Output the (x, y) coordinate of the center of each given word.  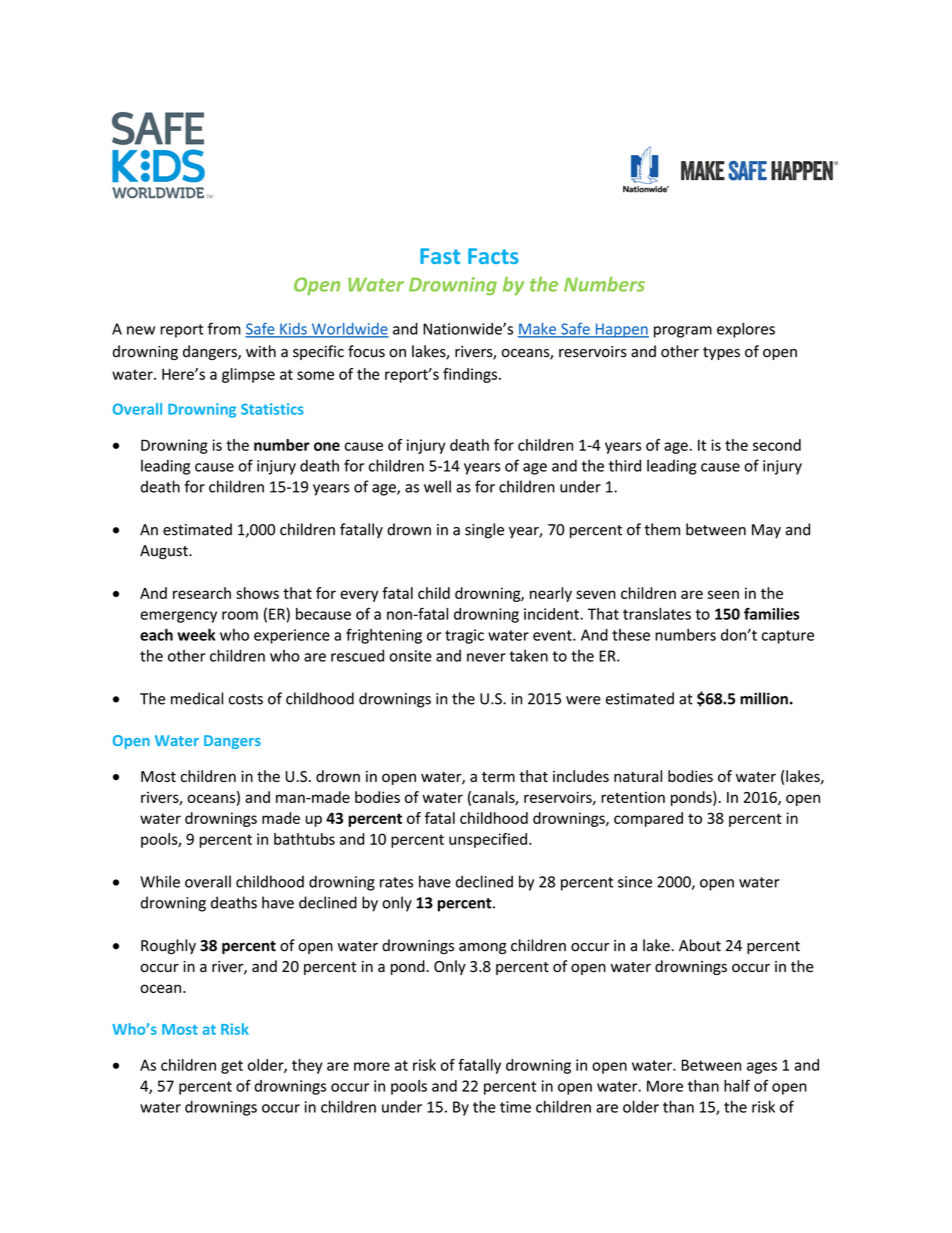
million (764, 698)
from (224, 328)
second (777, 445)
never (486, 657)
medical (197, 698)
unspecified (488, 840)
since (635, 882)
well (437, 486)
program (683, 332)
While (160, 881)
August (165, 552)
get (232, 1067)
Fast (440, 256)
